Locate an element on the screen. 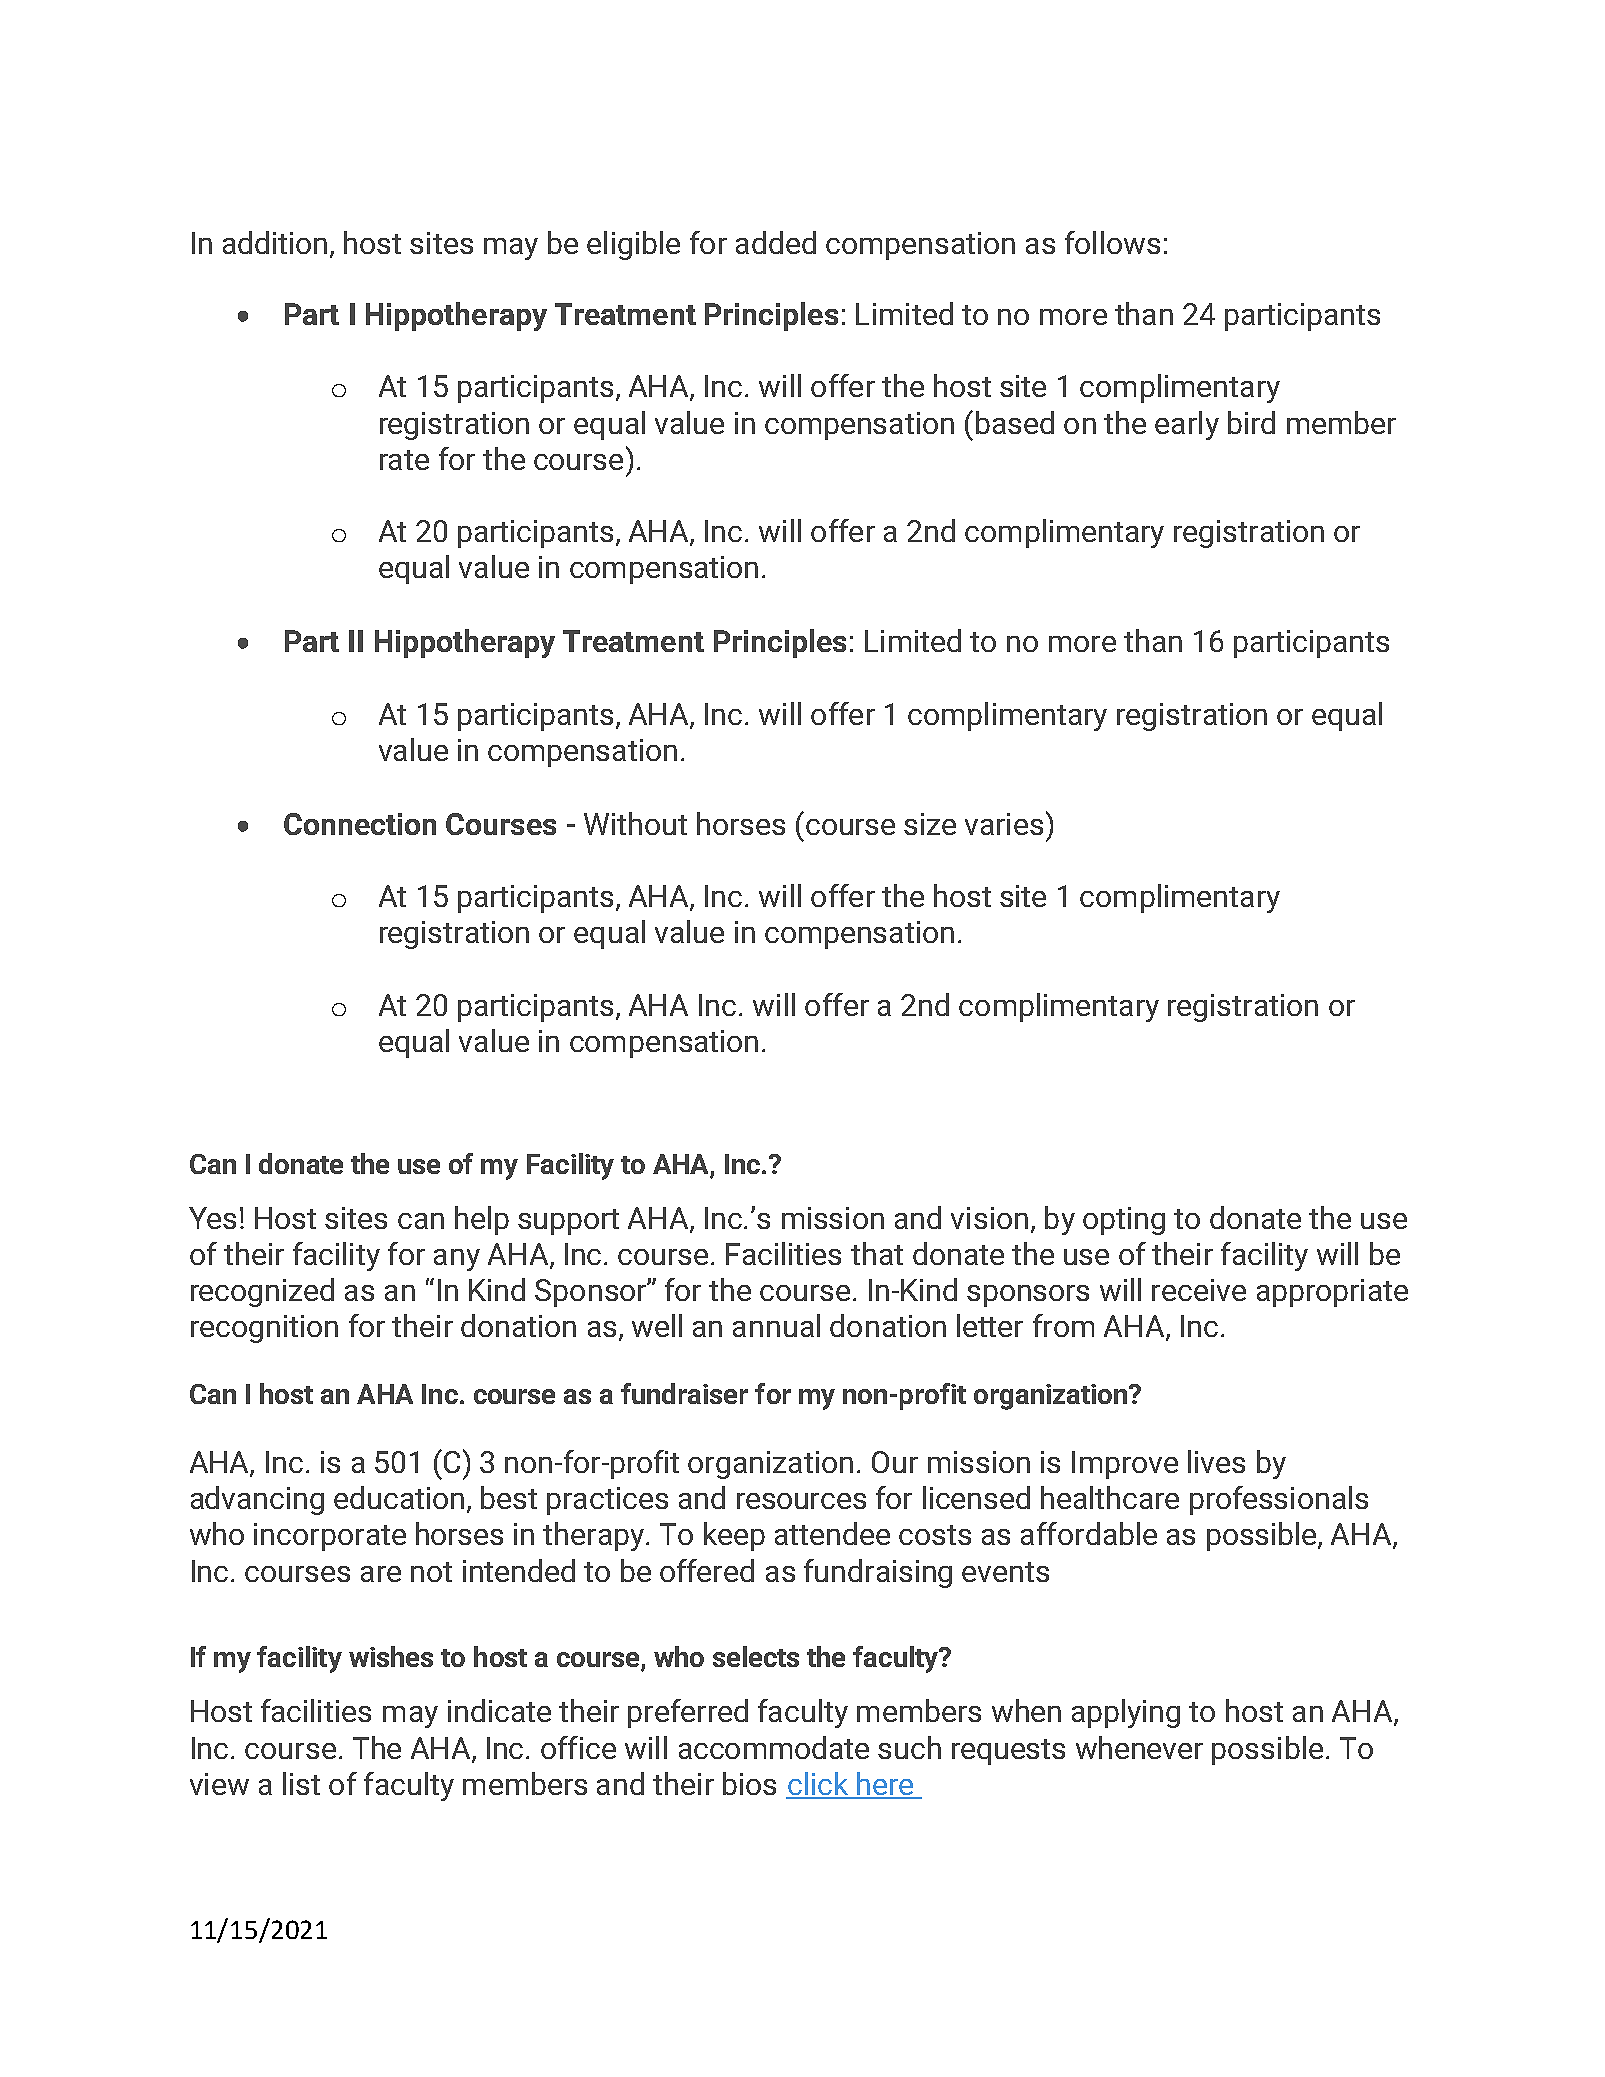  Connection is located at coordinates (360, 824).
